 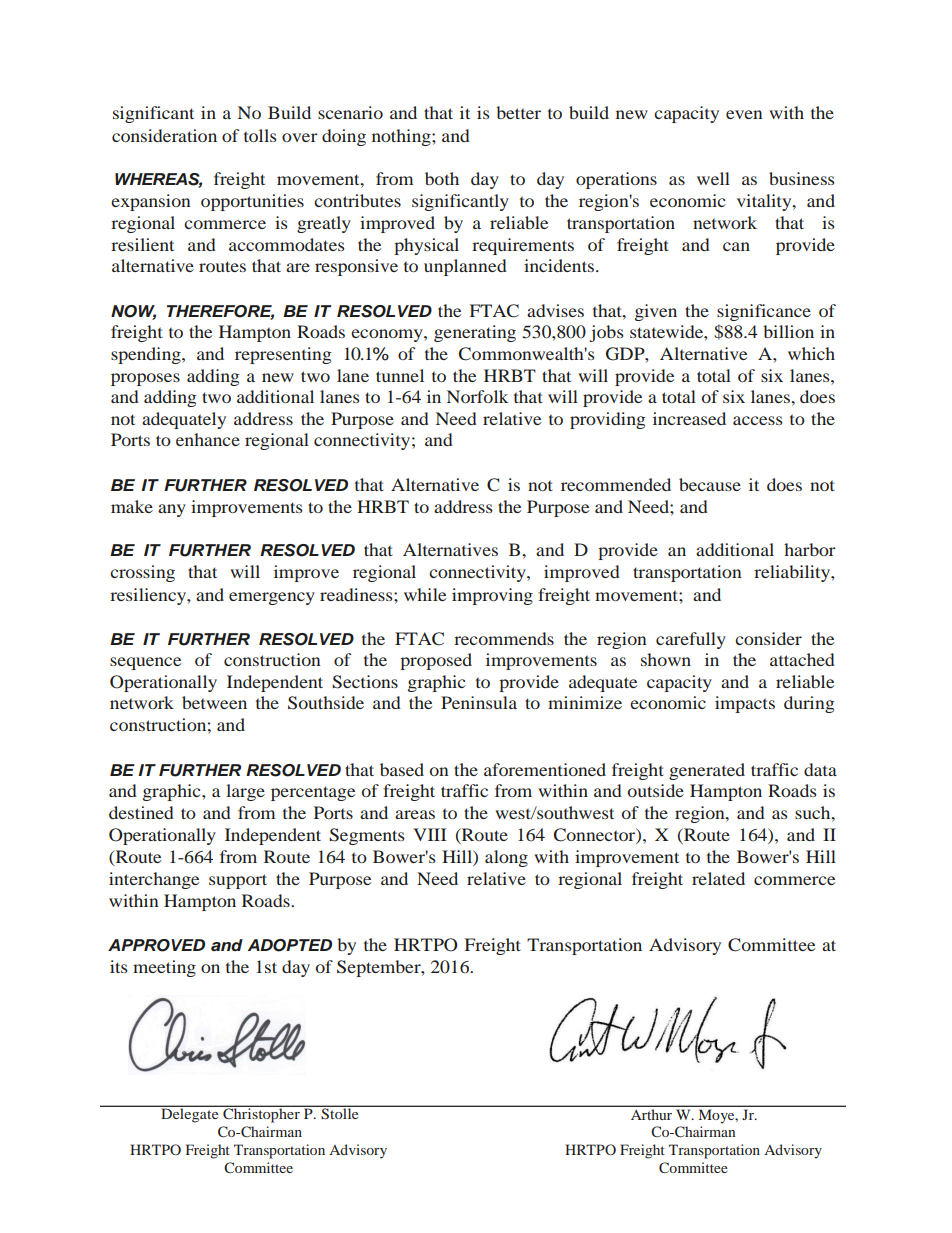 I want to click on both, so click(x=442, y=178).
